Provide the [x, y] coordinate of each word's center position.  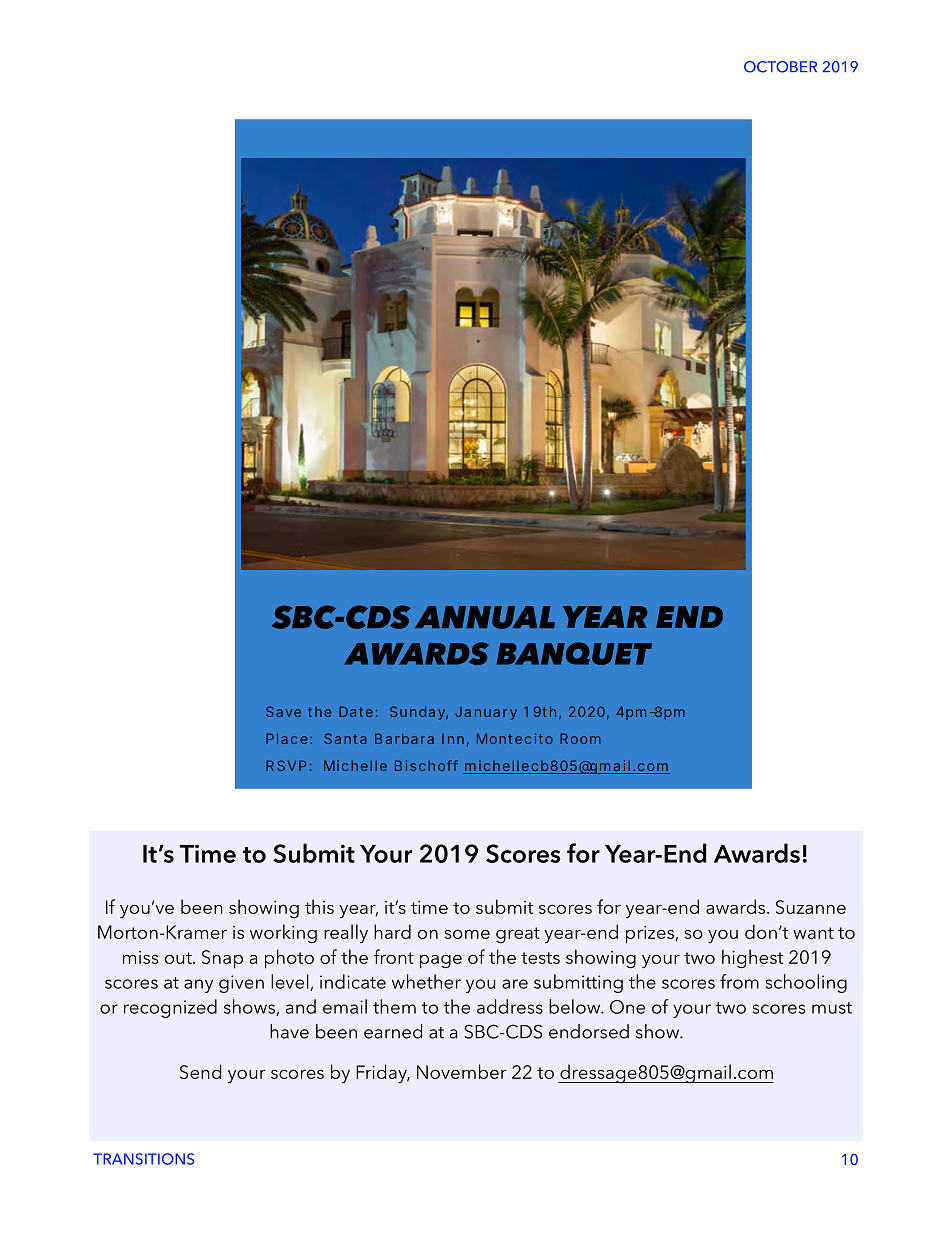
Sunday [417, 713]
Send [200, 1071]
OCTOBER [780, 67]
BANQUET [574, 653]
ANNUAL [485, 617]
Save [283, 711]
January [486, 713]
